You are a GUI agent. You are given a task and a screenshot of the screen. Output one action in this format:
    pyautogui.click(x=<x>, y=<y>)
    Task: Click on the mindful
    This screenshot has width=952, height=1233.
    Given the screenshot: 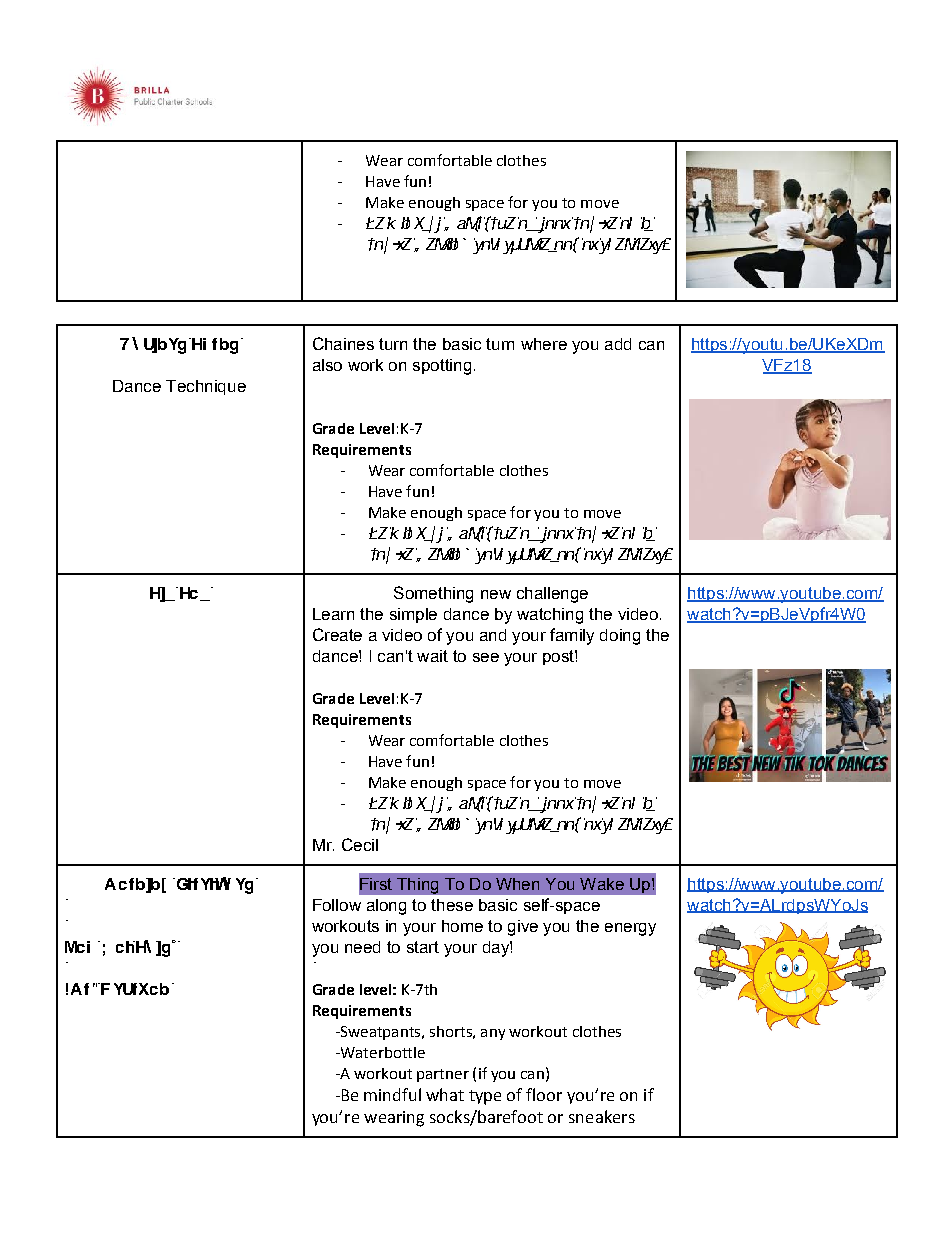 What is the action you would take?
    pyautogui.click(x=392, y=1094)
